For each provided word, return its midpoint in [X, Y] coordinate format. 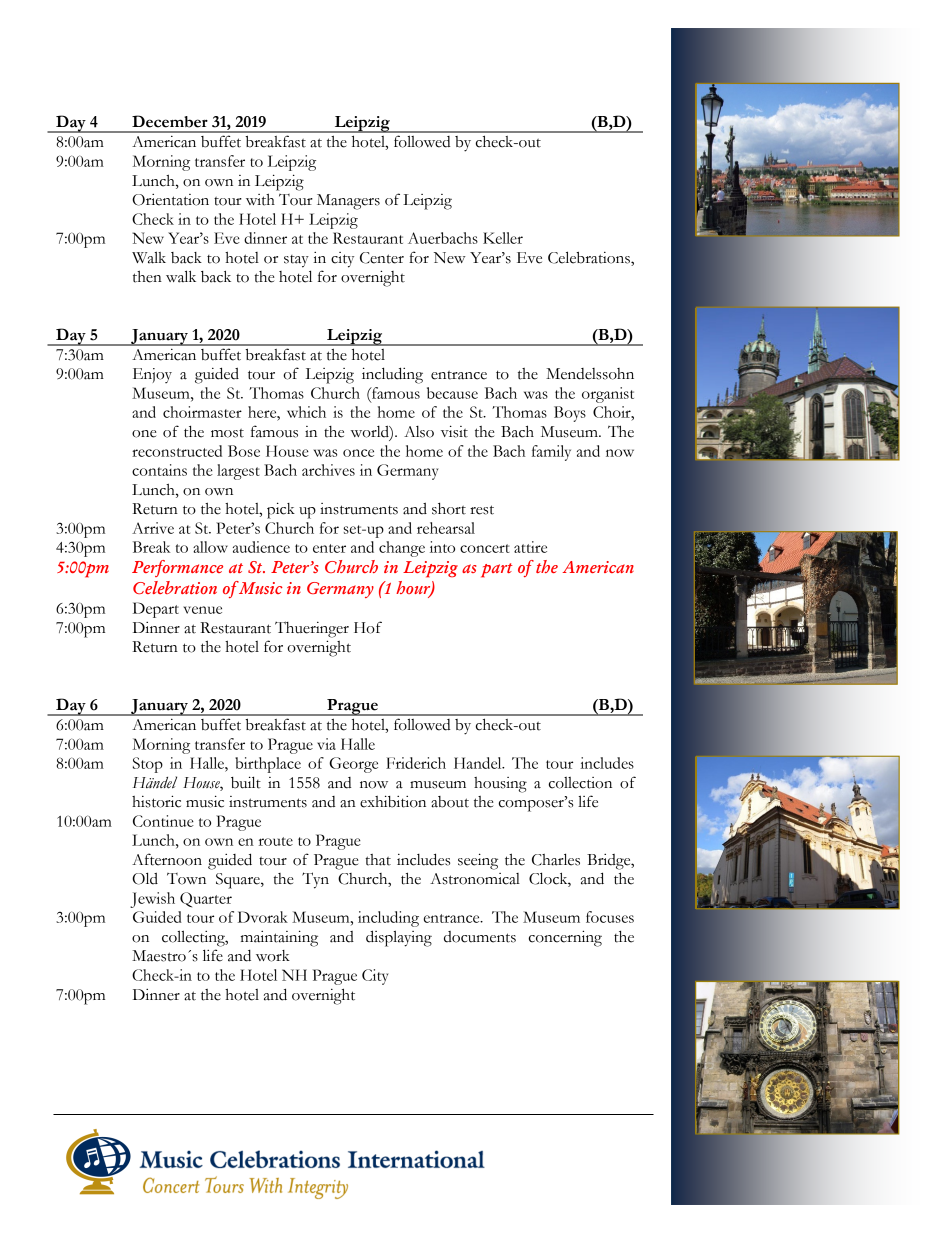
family [551, 453]
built [246, 782]
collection [580, 783]
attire [530, 547]
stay [296, 261]
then [147, 276]
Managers [348, 202]
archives [328, 470]
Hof [368, 627]
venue [202, 610]
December [170, 121]
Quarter [206, 900]
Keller [503, 238]
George [353, 765]
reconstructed [177, 451]
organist [608, 395]
